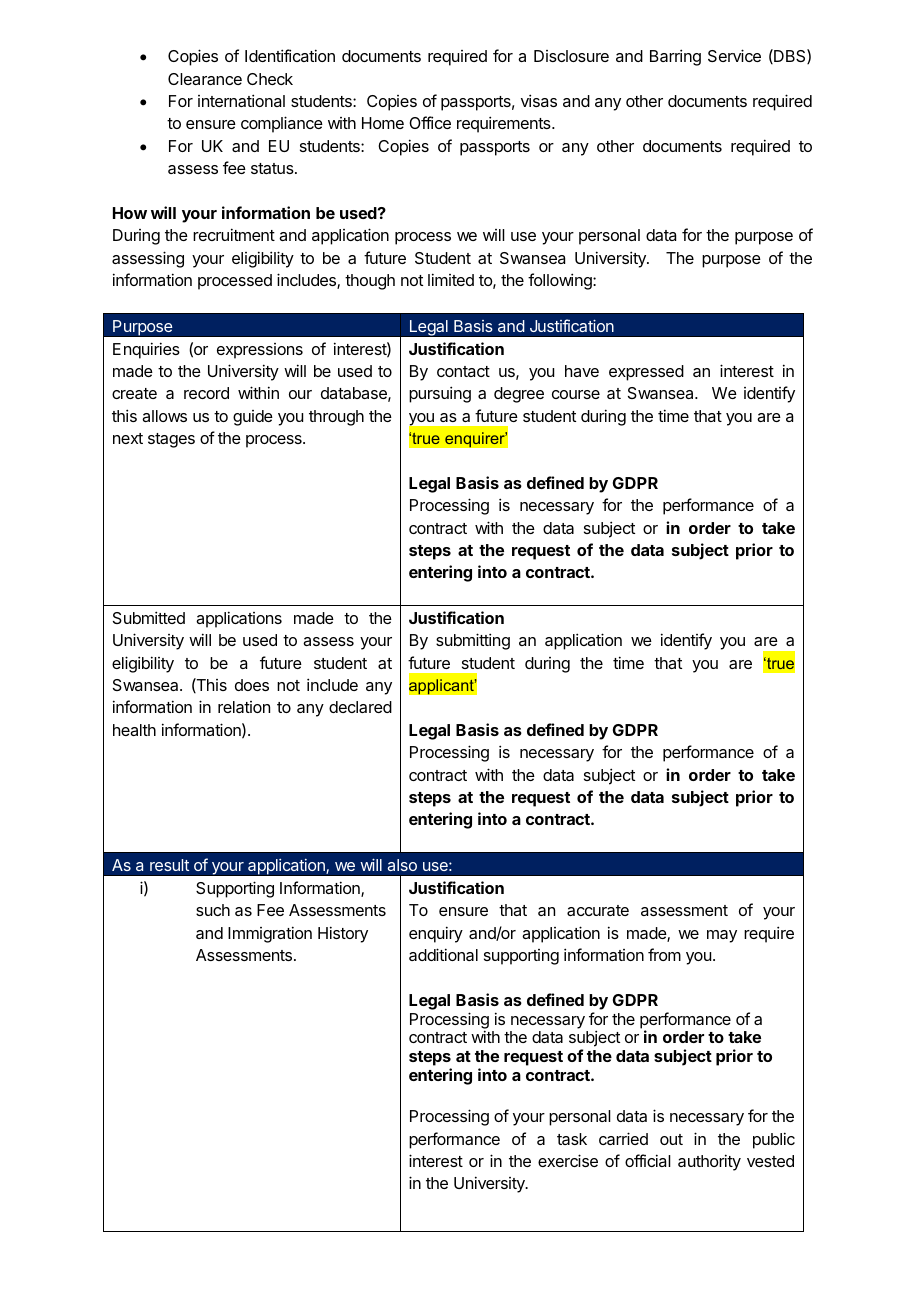  What do you see at coordinates (572, 1139) in the screenshot?
I see `task` at bounding box center [572, 1139].
